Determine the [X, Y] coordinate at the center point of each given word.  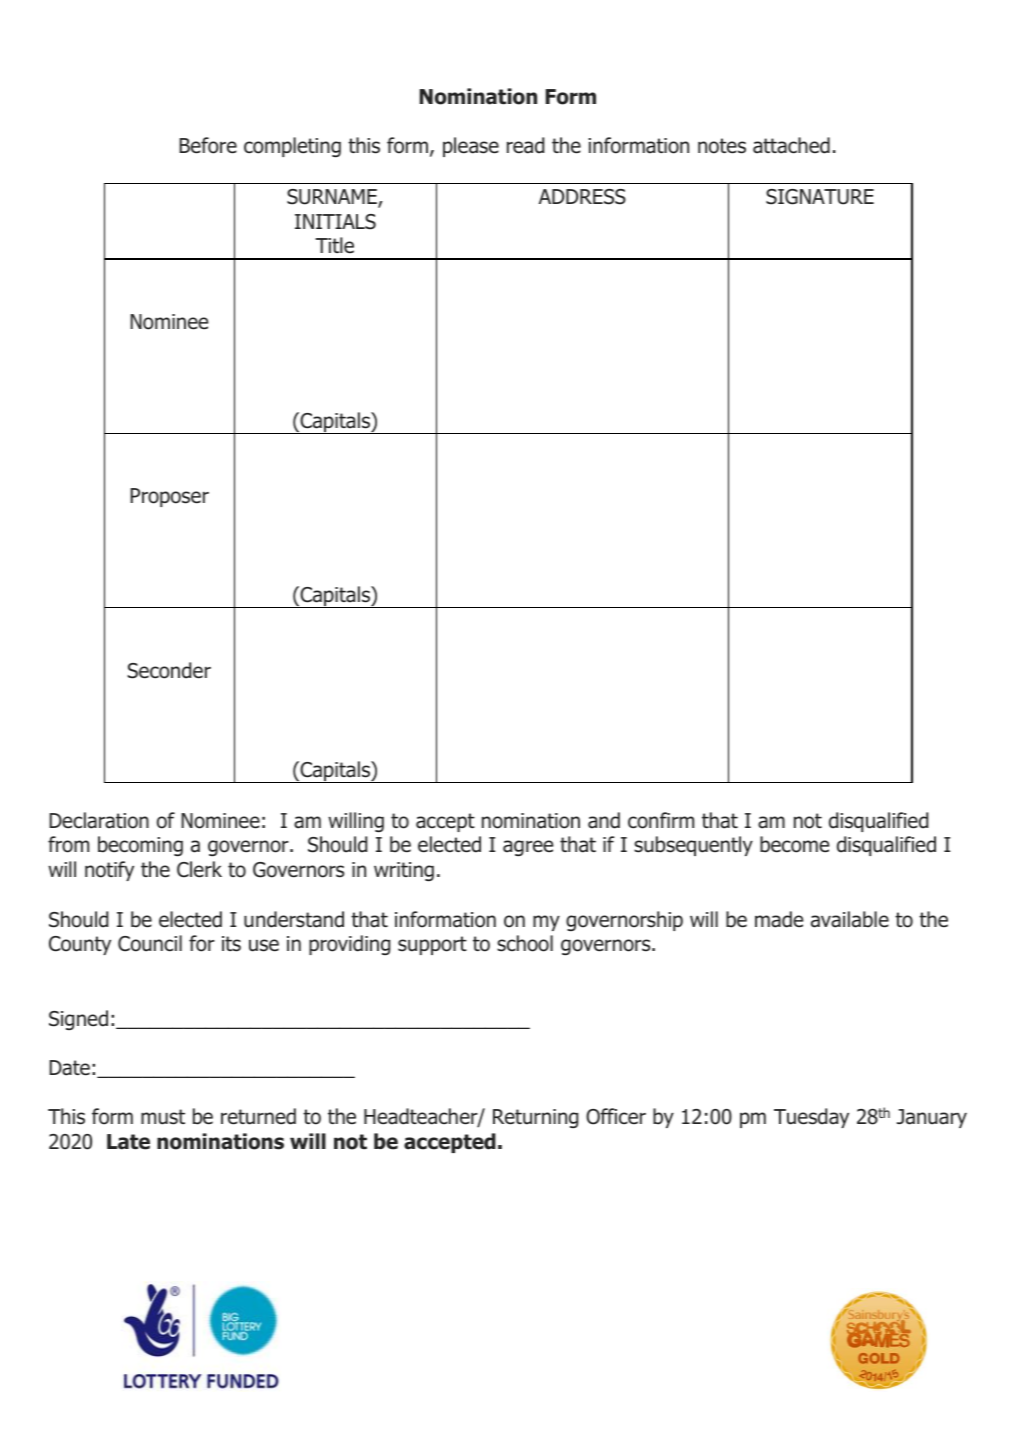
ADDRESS [582, 197]
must [163, 1117]
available [850, 919]
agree [528, 848]
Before [208, 145]
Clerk [199, 869]
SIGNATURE [820, 197]
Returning [536, 1118]
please [471, 147]
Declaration [99, 820]
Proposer [169, 497]
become [795, 844]
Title [334, 245]
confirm [661, 820]
